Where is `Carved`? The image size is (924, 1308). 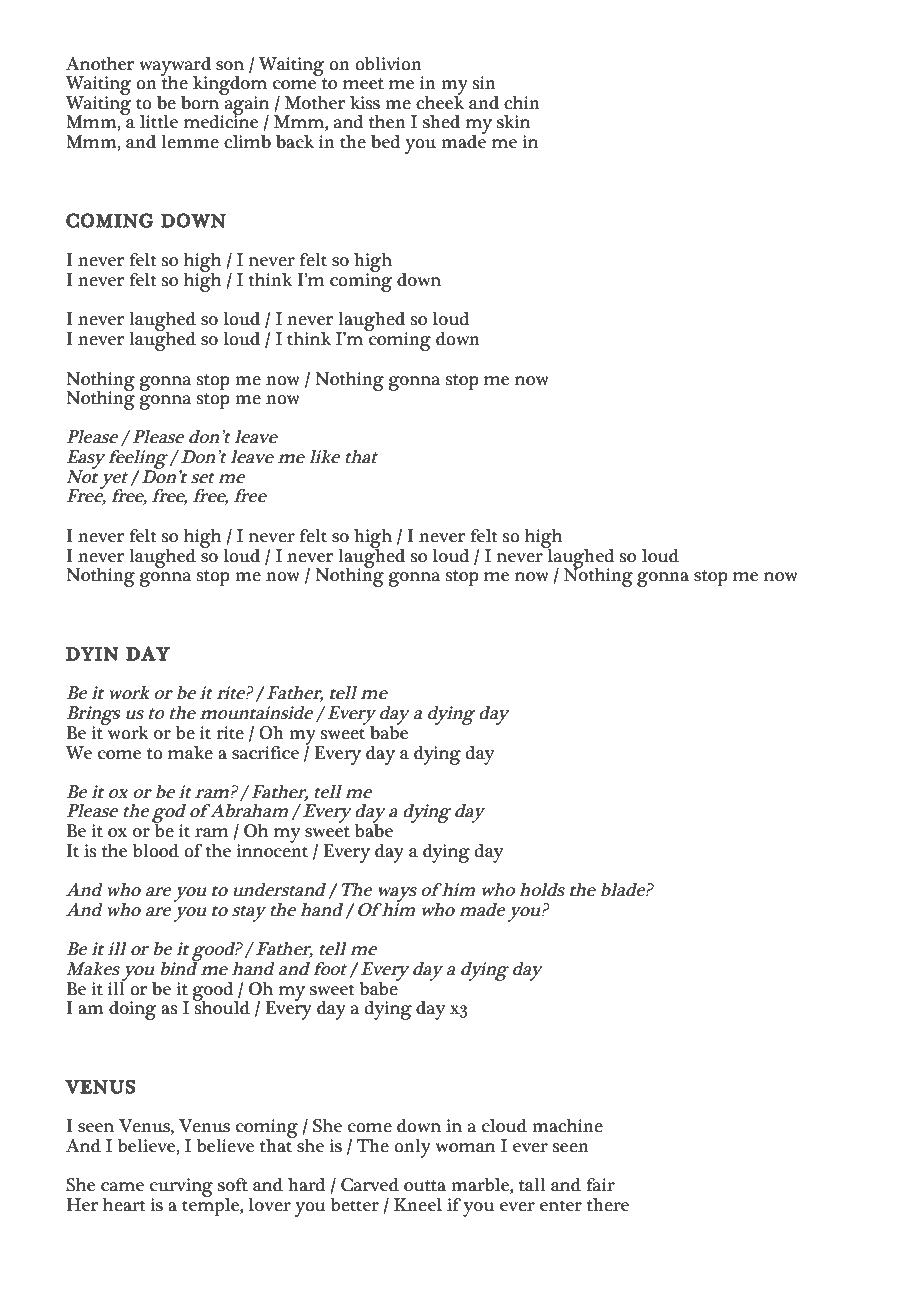 Carved is located at coordinates (370, 1185).
